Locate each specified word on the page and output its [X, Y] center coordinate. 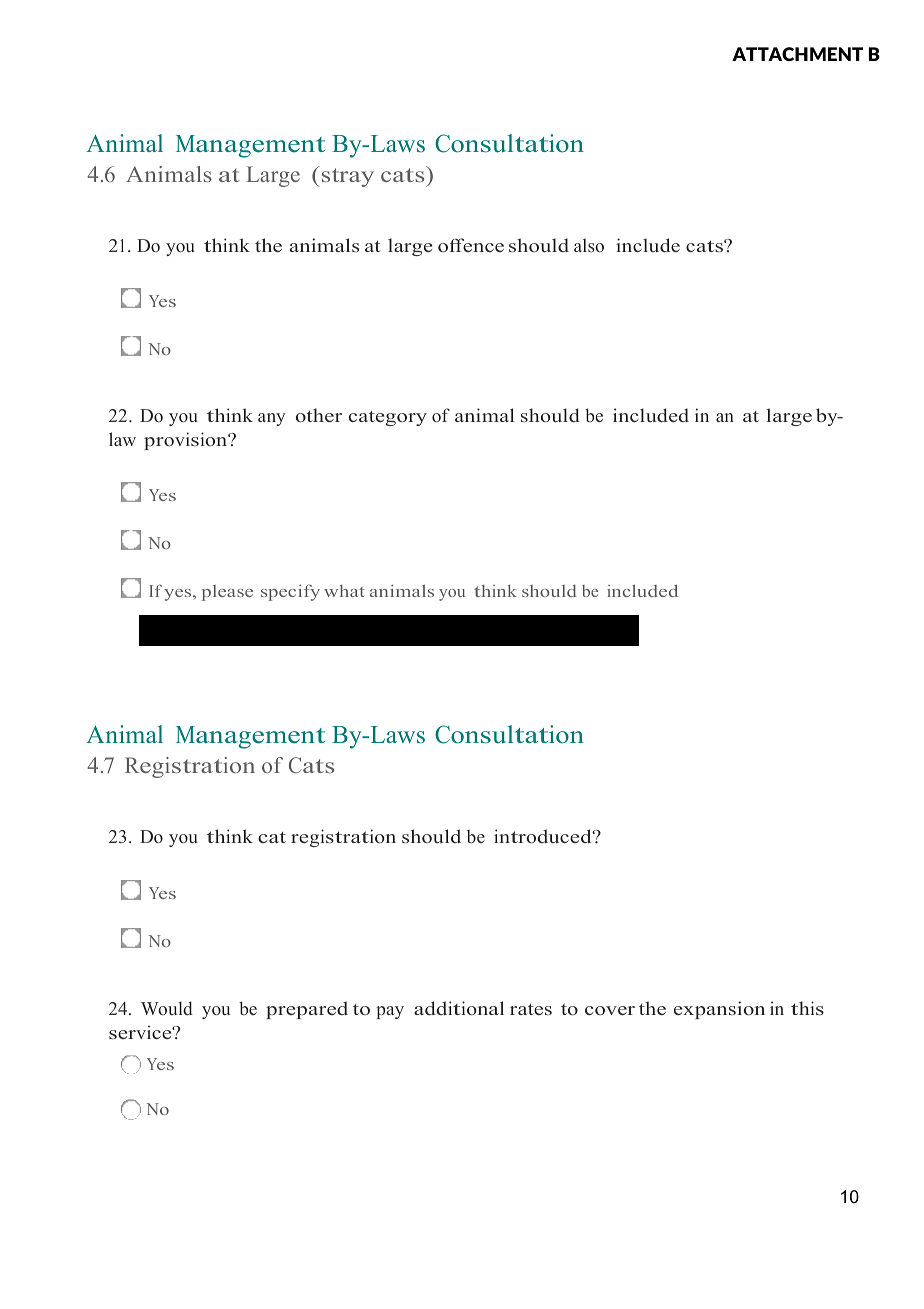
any [272, 419]
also [589, 245]
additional [459, 1008]
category [388, 418]
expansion [719, 1010]
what [344, 591]
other [319, 415]
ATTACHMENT [797, 54]
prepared [307, 1010]
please [227, 593]
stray [348, 177]
